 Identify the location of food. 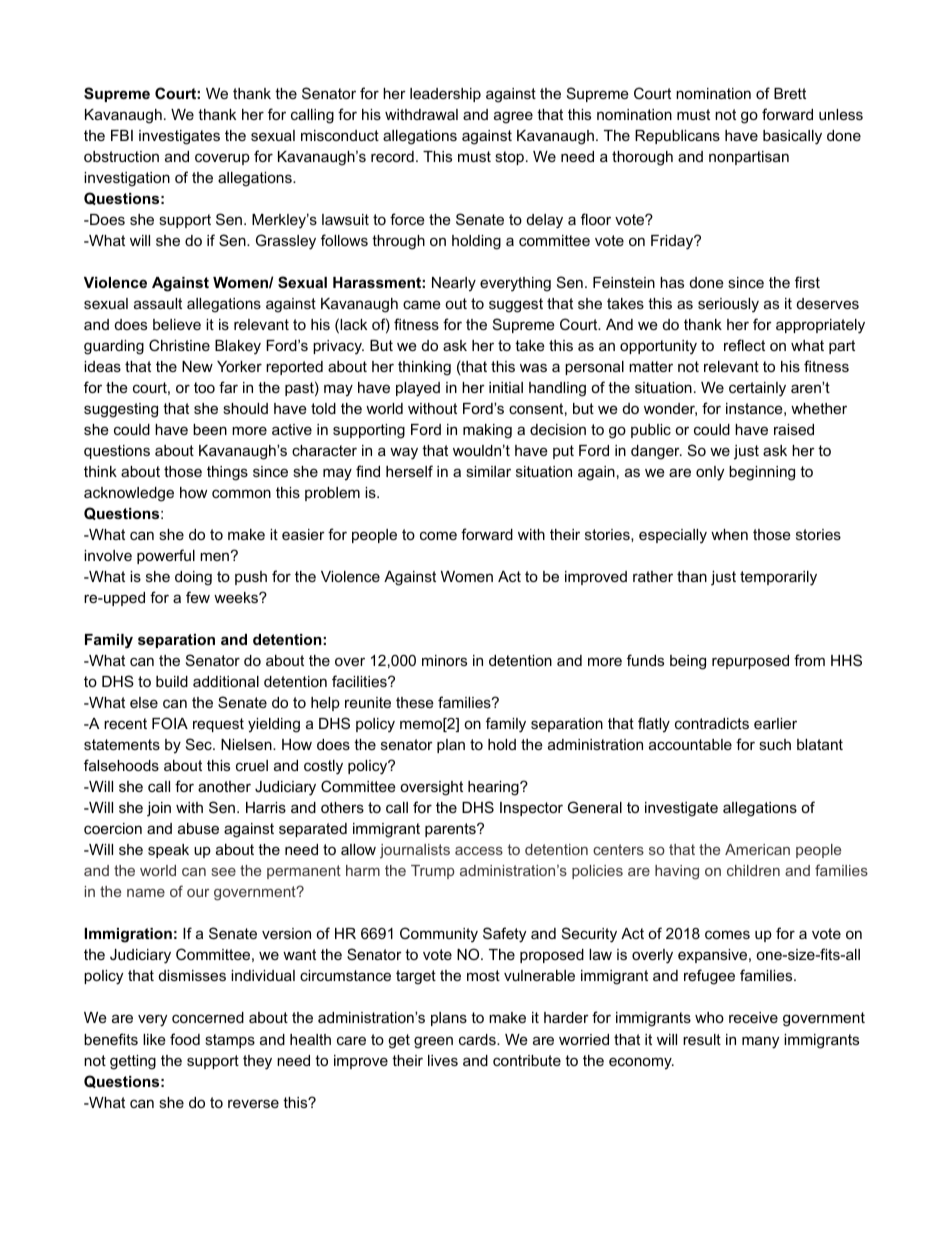
(185, 1039).
